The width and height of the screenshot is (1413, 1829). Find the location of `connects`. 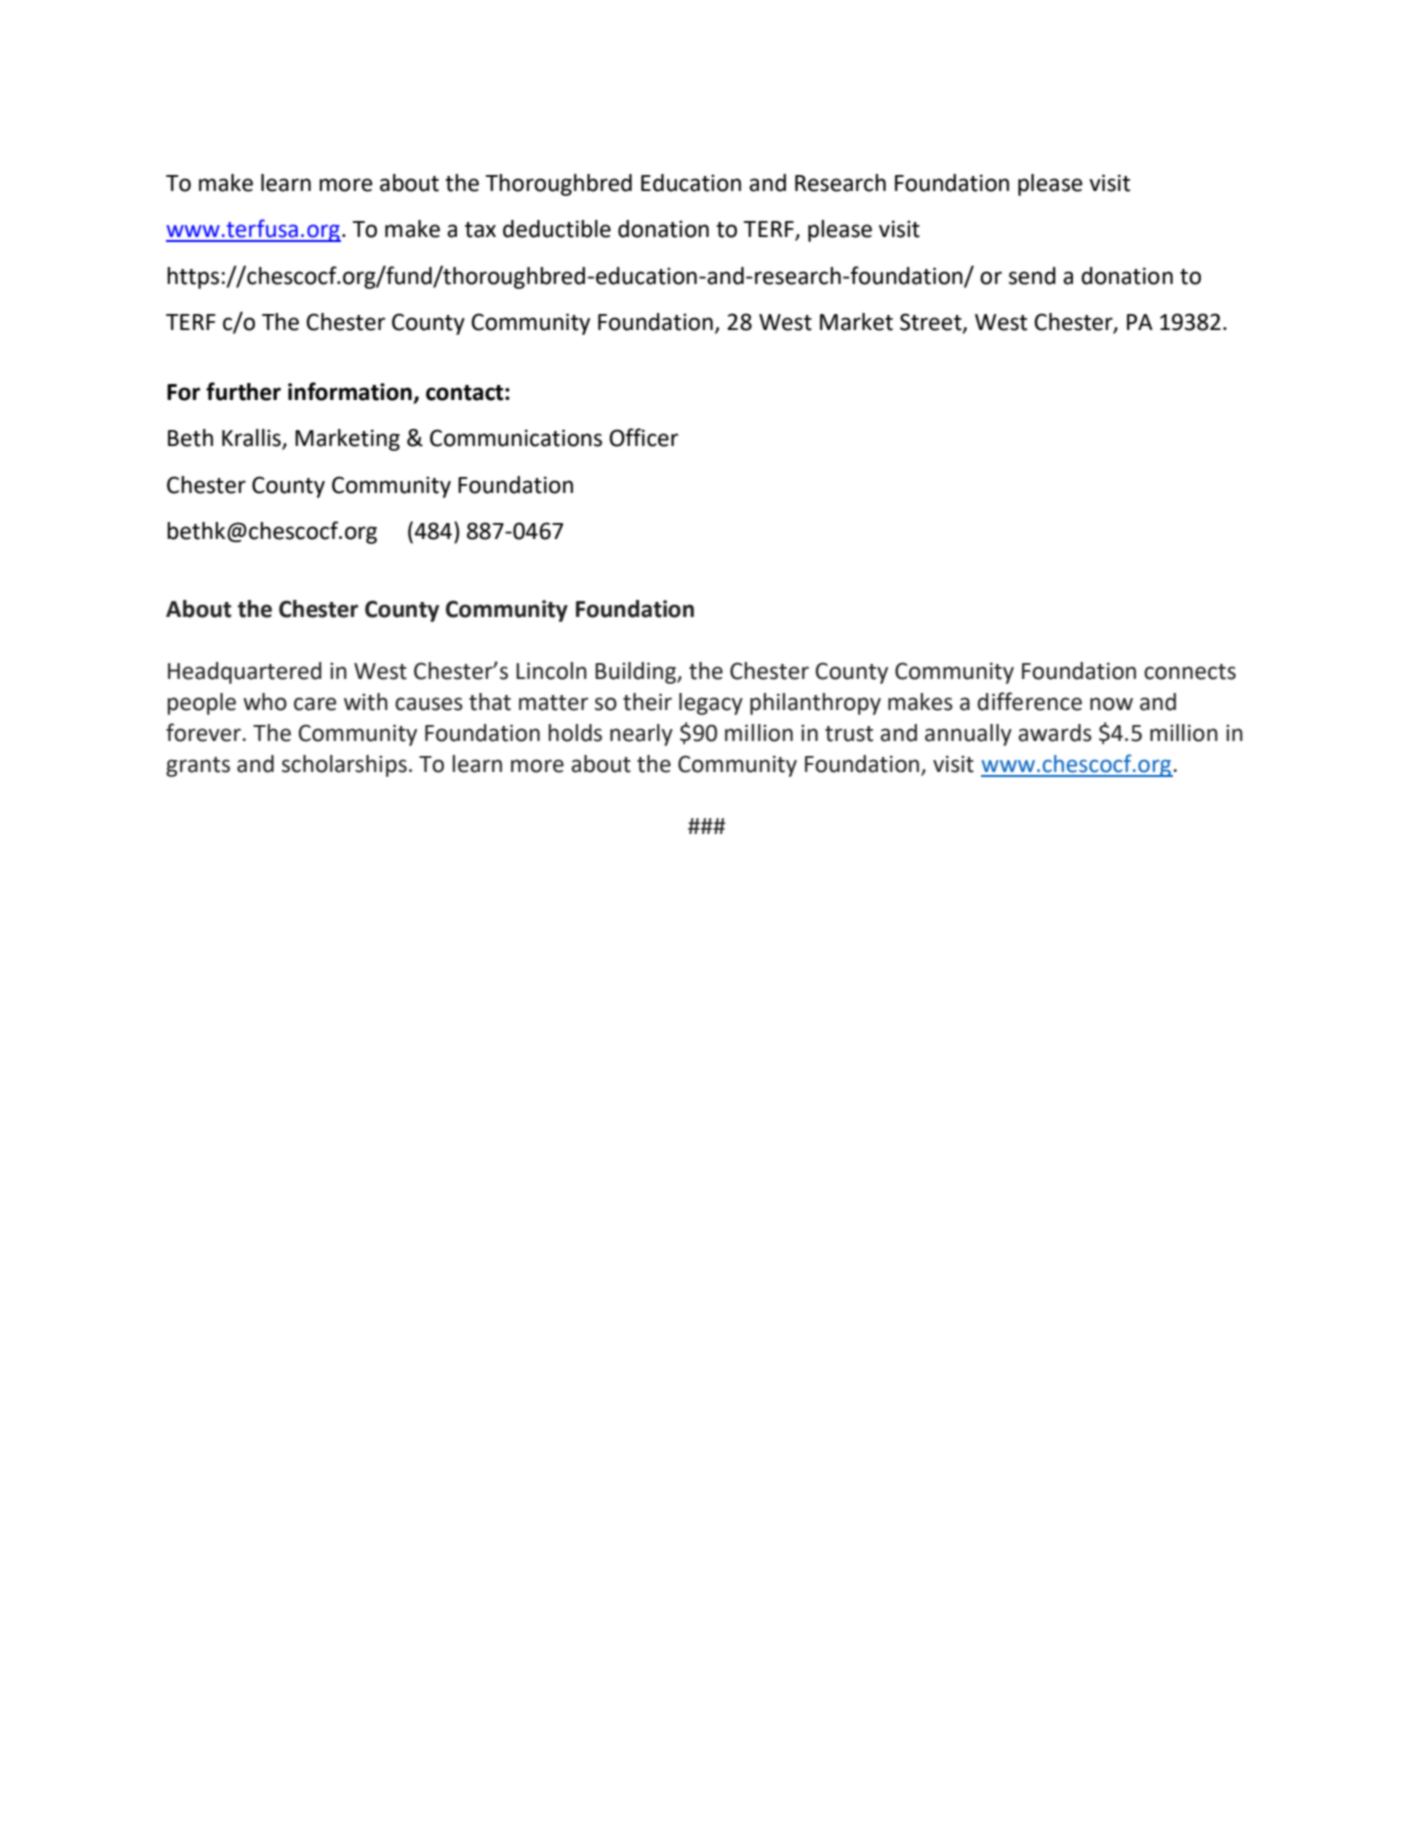

connects is located at coordinates (1190, 672).
